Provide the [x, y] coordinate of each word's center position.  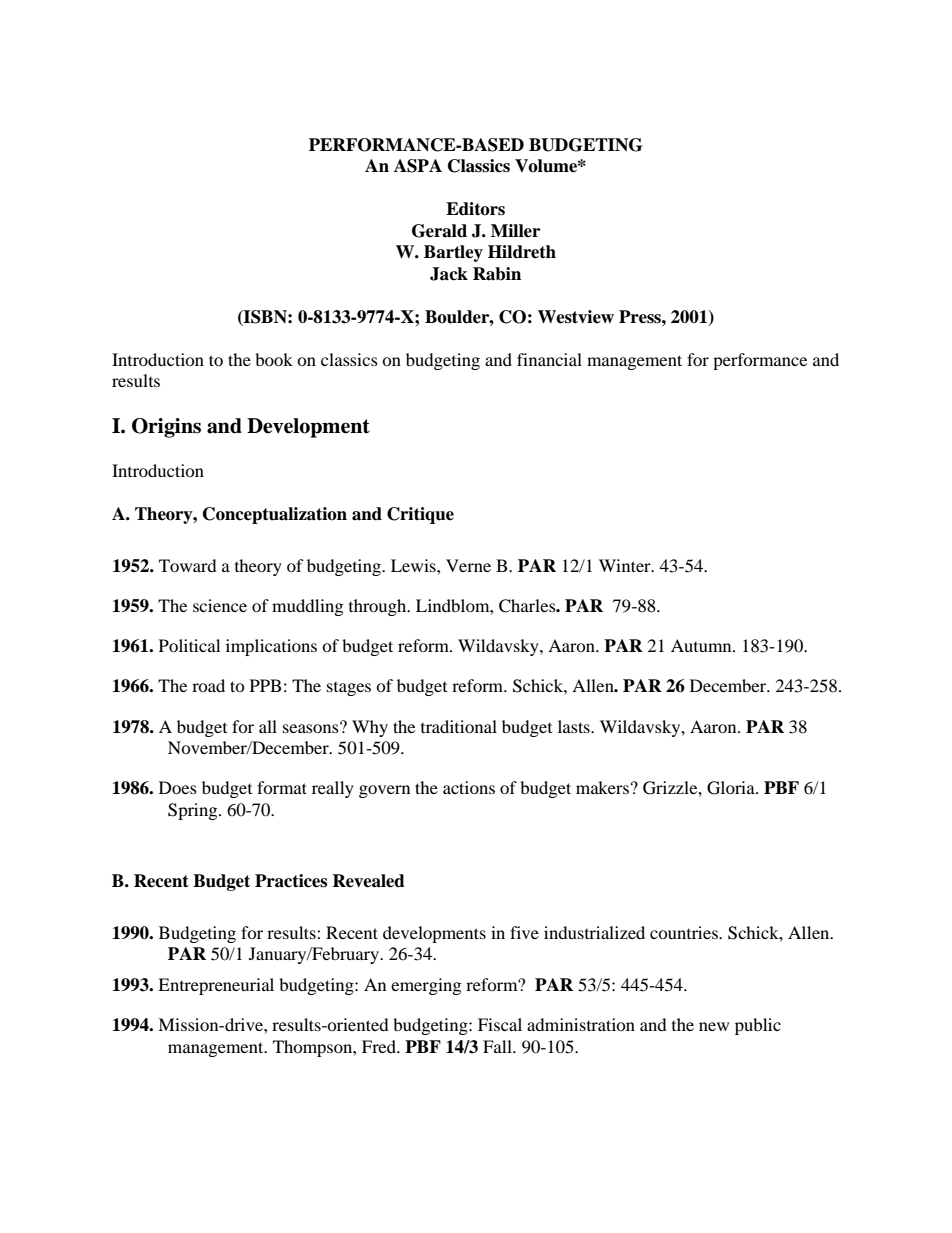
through [379, 607]
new [714, 1026]
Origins [166, 428]
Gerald [439, 231]
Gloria [732, 788]
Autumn [702, 645]
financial [549, 359]
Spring [194, 811]
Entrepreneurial [216, 986]
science [220, 605]
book [274, 359]
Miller [515, 231]
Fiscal [500, 1024]
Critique [420, 515]
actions [469, 787]
